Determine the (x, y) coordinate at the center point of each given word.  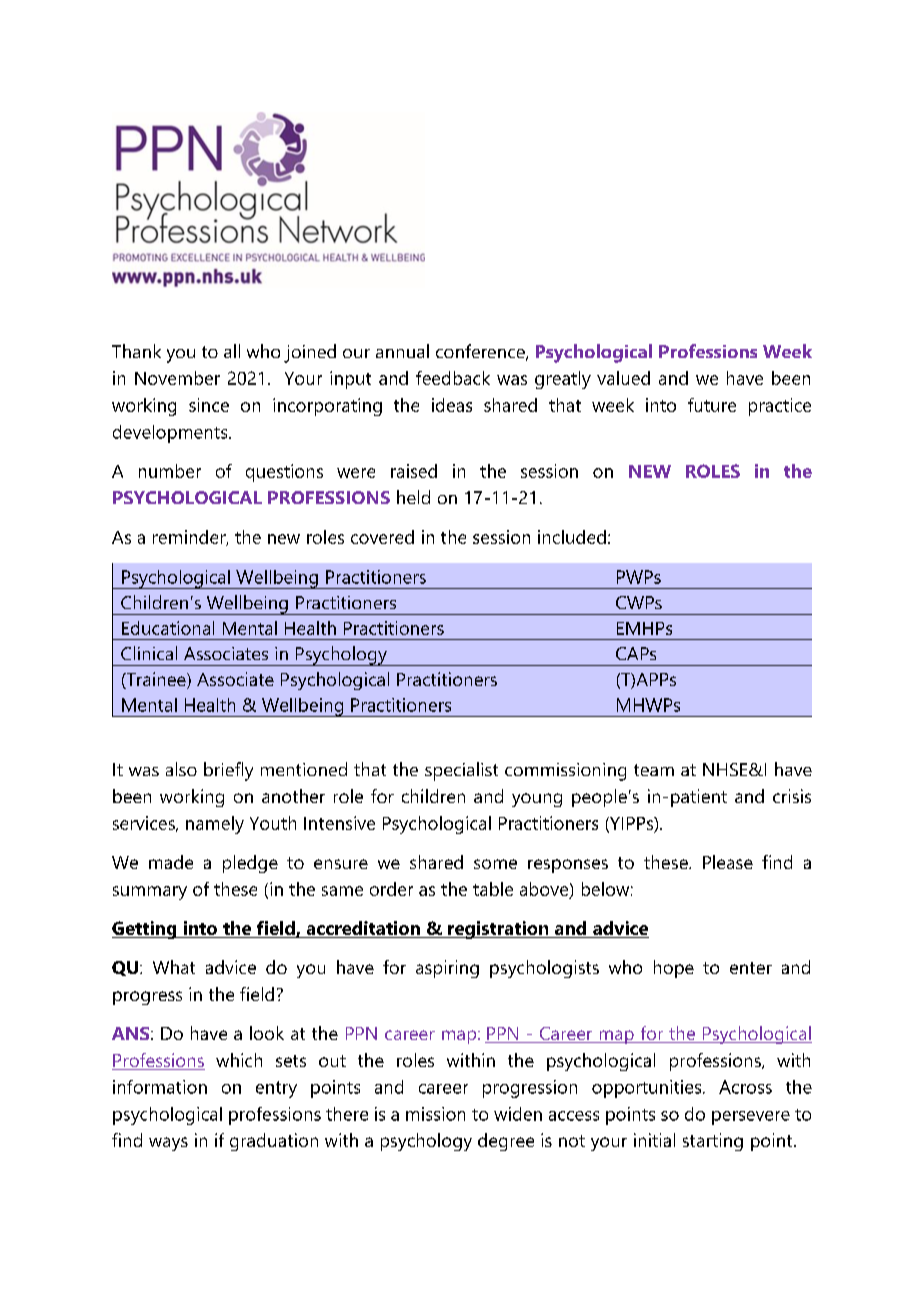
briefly (228, 771)
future (712, 405)
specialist (461, 771)
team (654, 770)
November (177, 378)
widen (518, 1114)
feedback (453, 378)
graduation (274, 1142)
